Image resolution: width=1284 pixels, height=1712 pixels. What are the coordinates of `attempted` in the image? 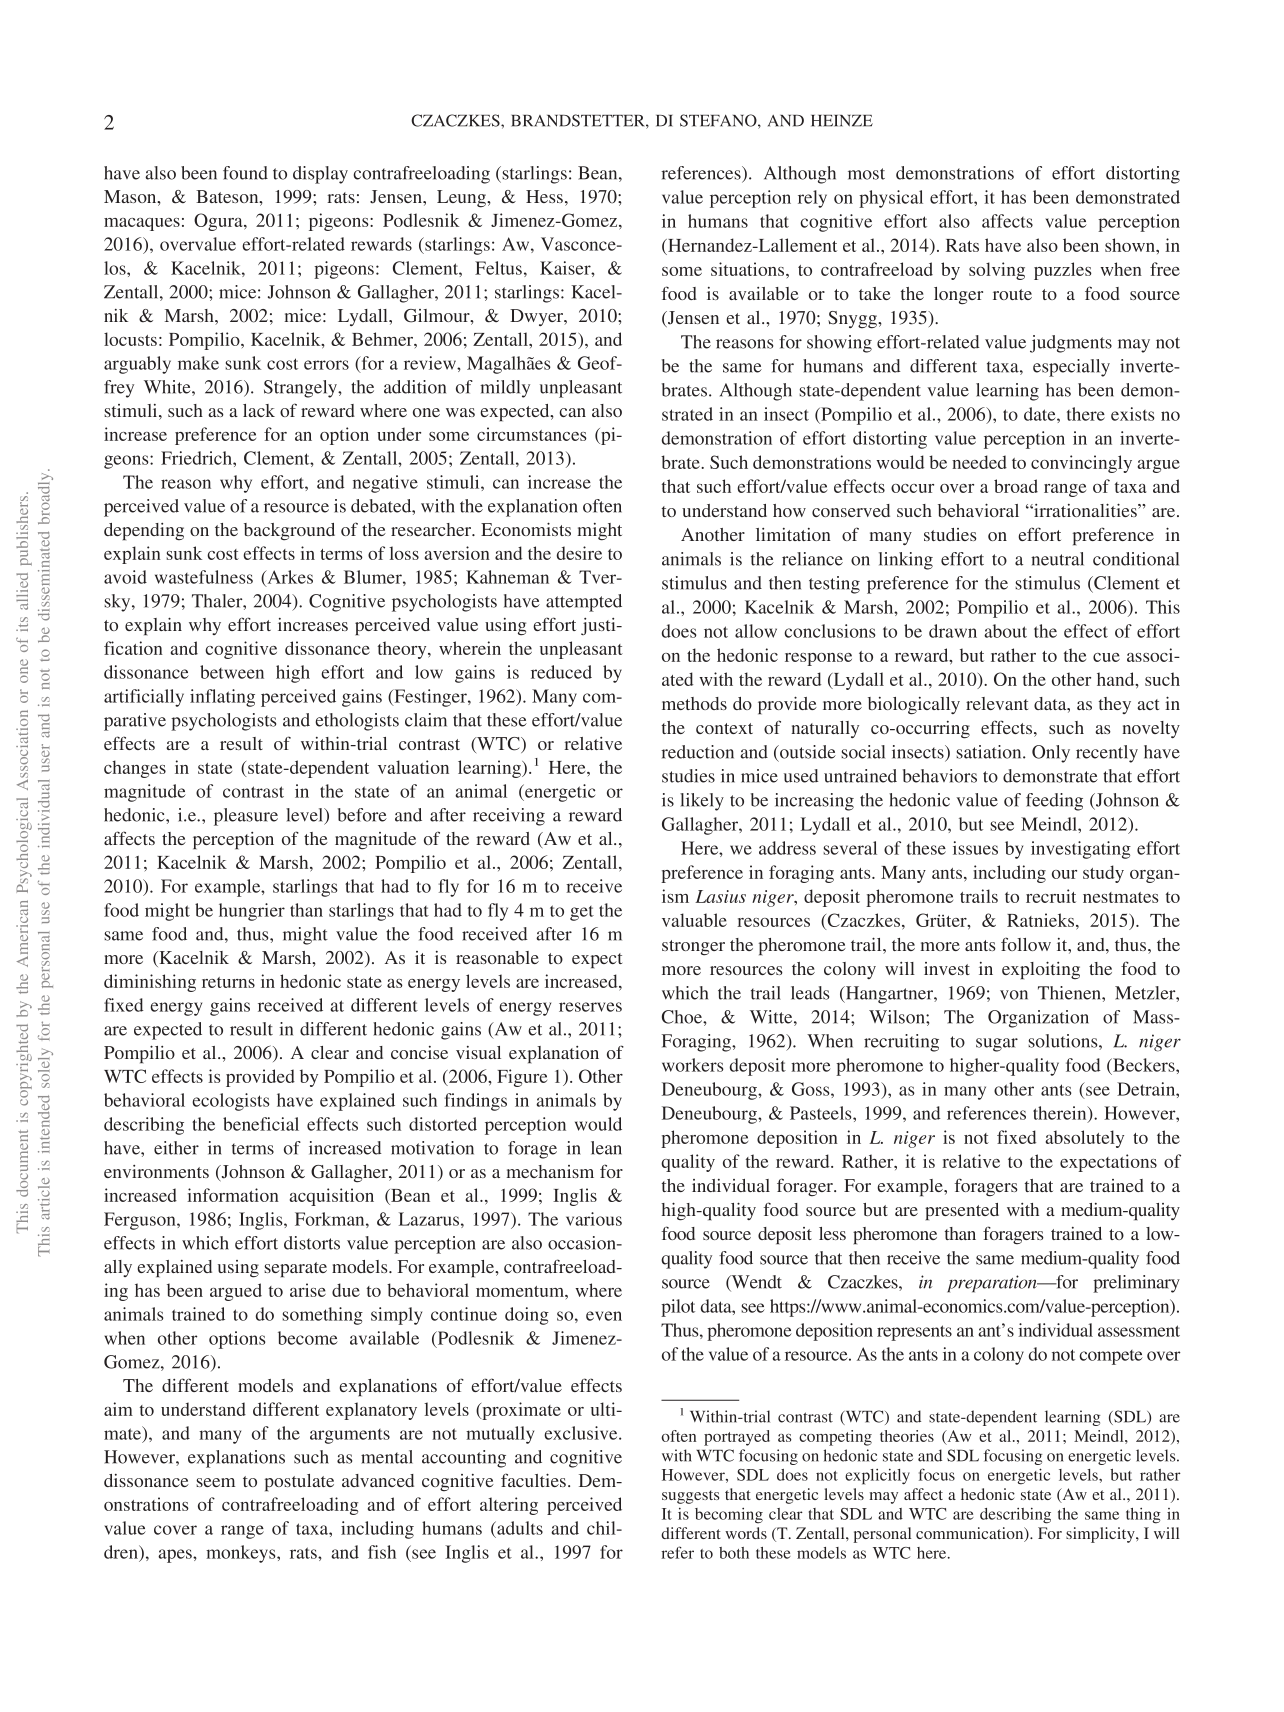 It's located at (584, 603).
